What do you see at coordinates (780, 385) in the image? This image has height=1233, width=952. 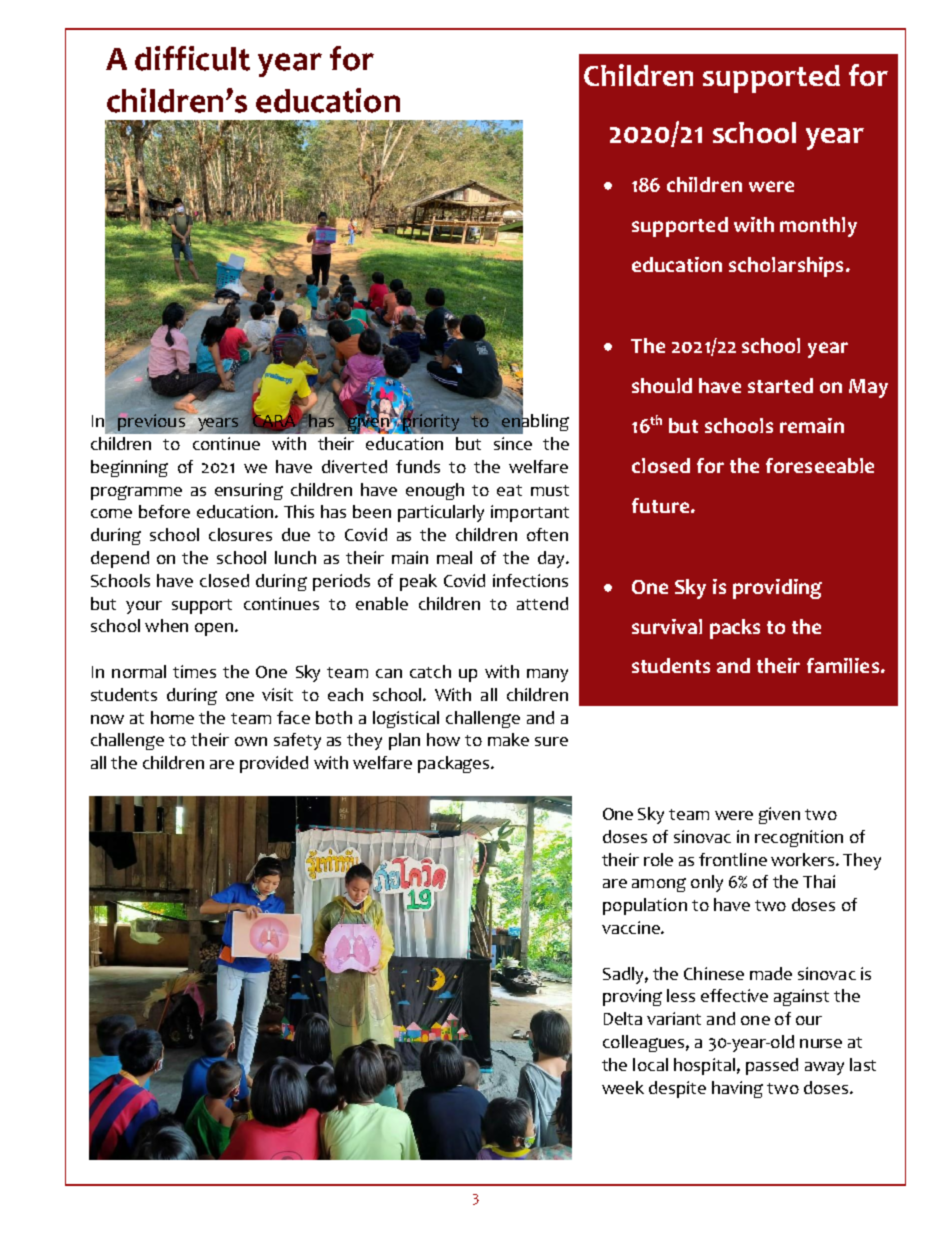 I see `started` at bounding box center [780, 385].
